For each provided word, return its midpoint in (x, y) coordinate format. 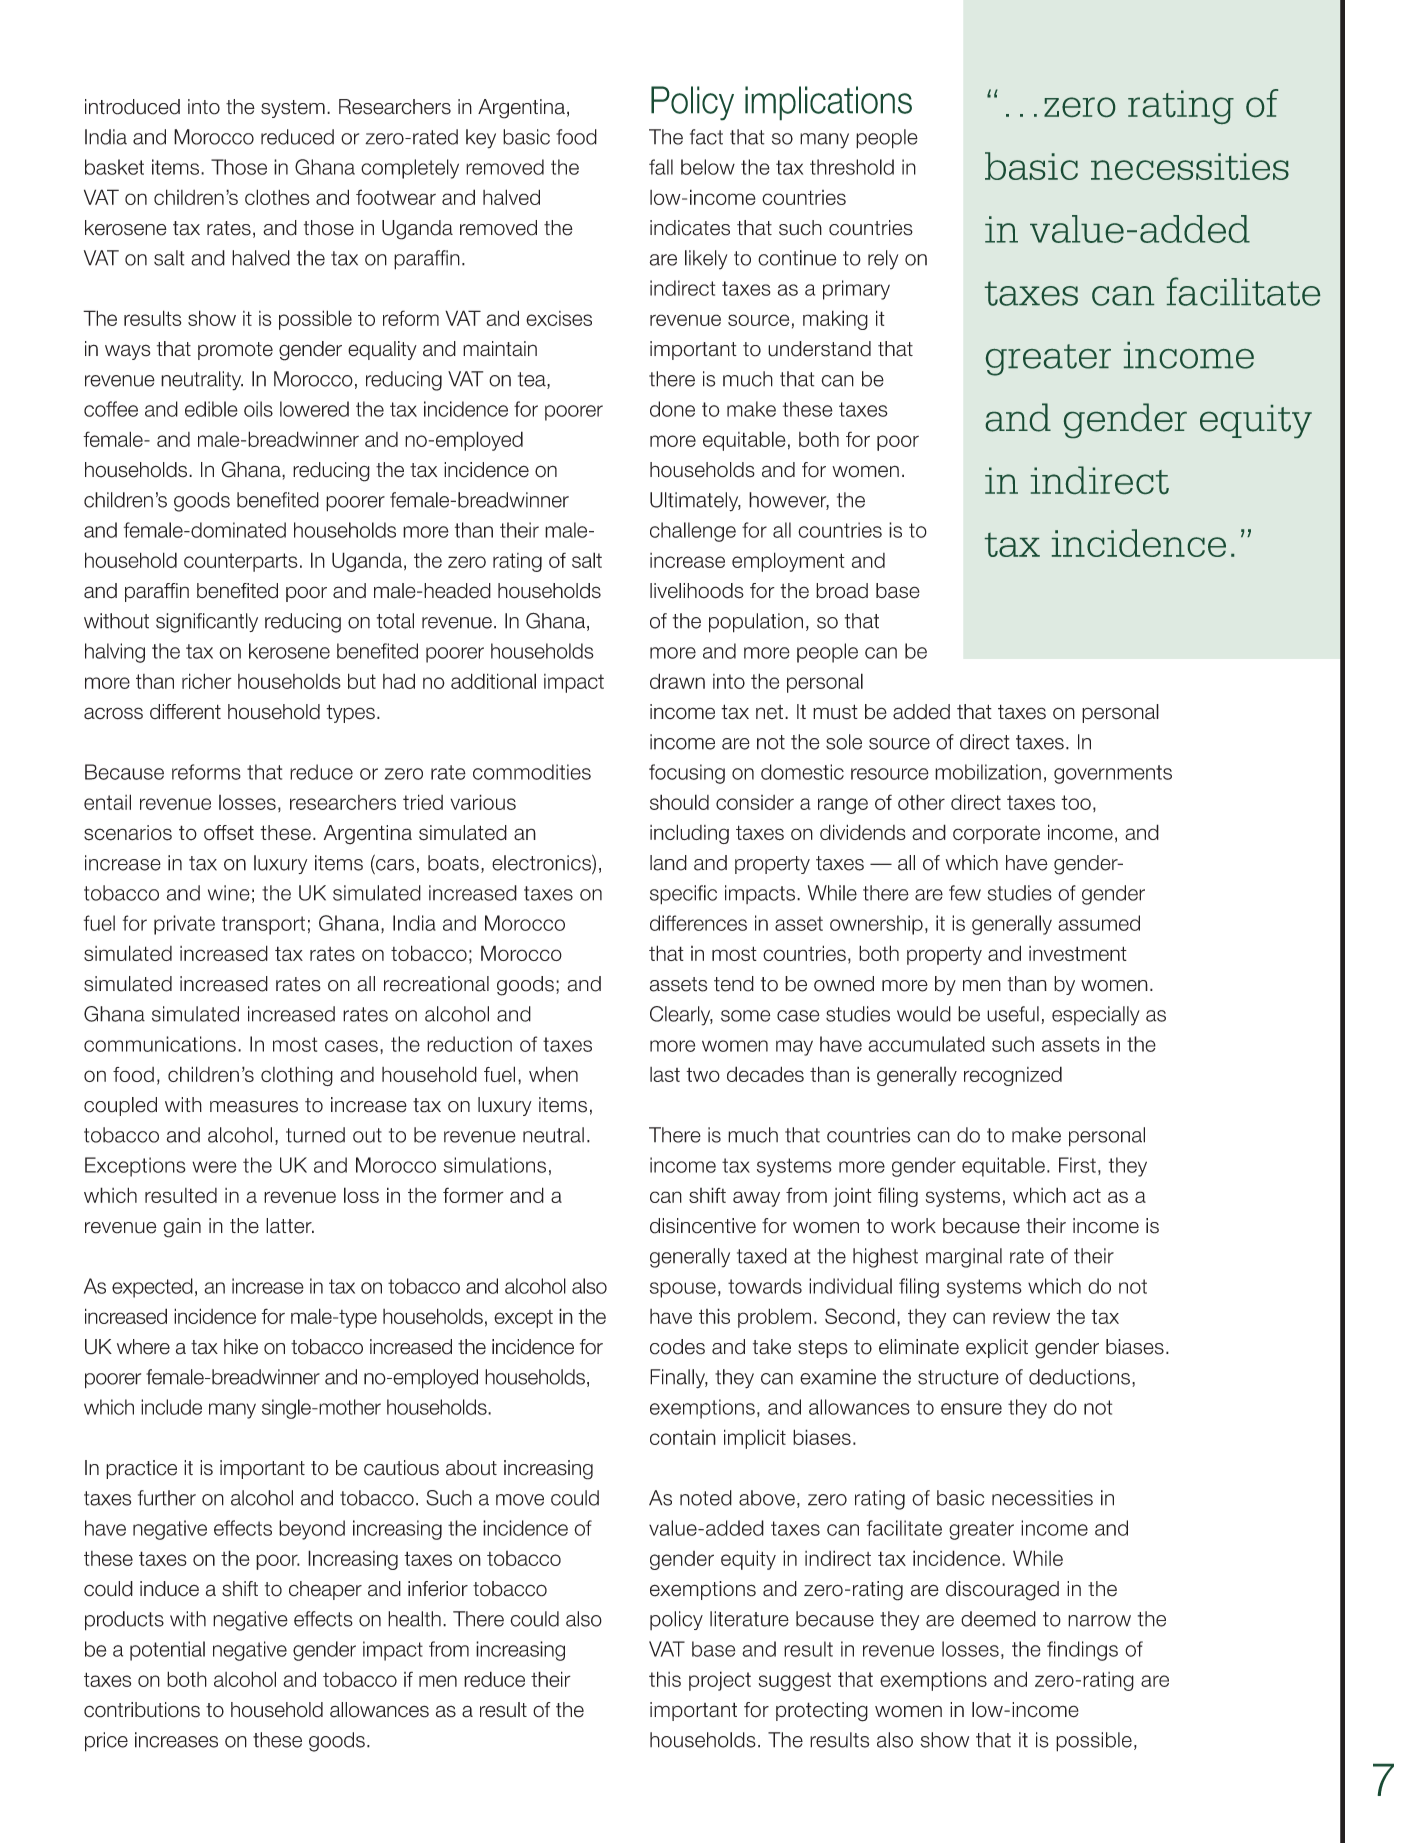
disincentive (703, 1226)
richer (207, 681)
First (1077, 1165)
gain (182, 1228)
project (720, 1681)
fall (661, 167)
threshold (852, 167)
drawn (677, 681)
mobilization (988, 772)
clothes (277, 197)
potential (167, 1651)
